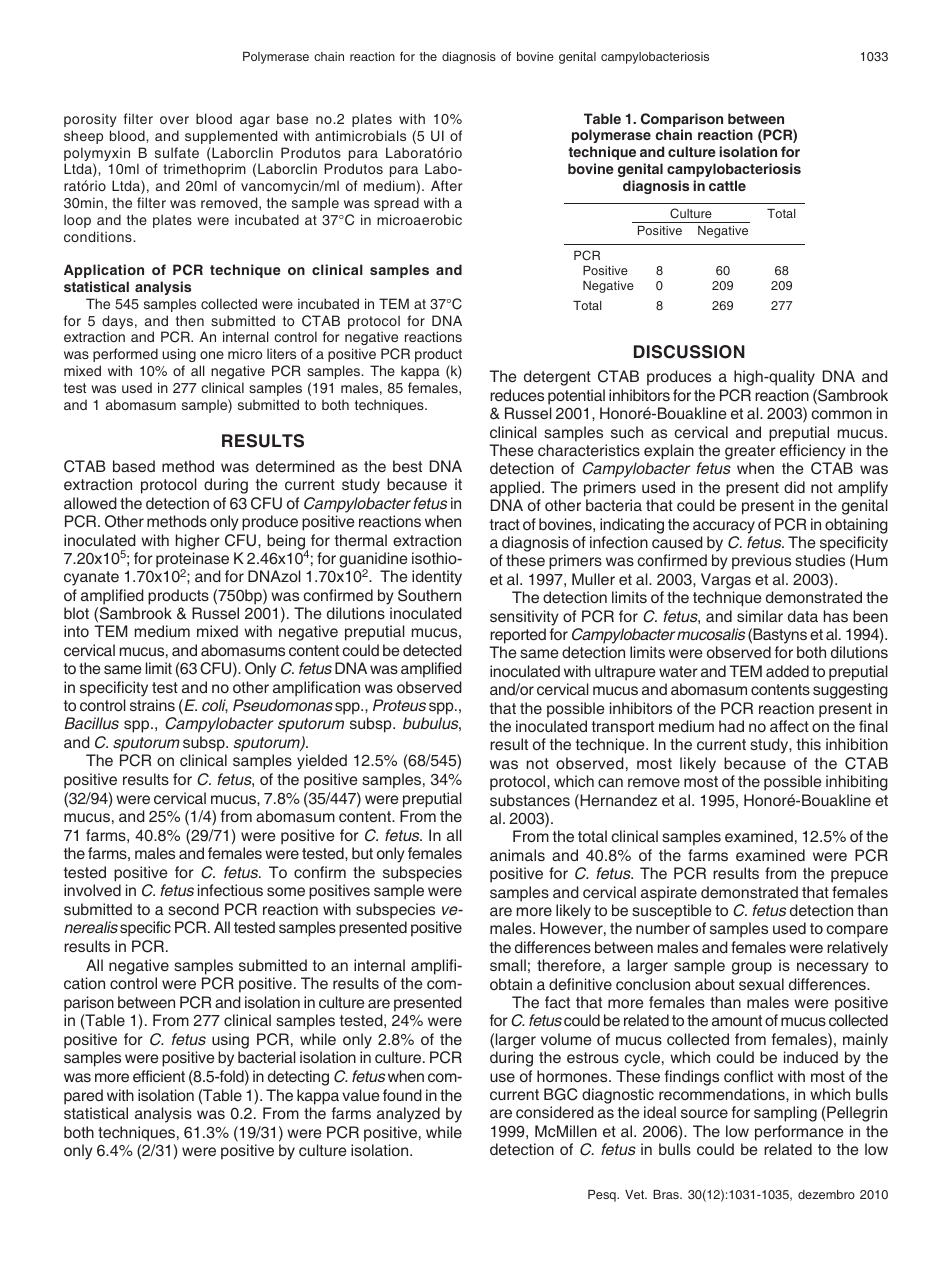  Describe the element at coordinates (857, 783) in the screenshot. I see `inhibiting` at that location.
